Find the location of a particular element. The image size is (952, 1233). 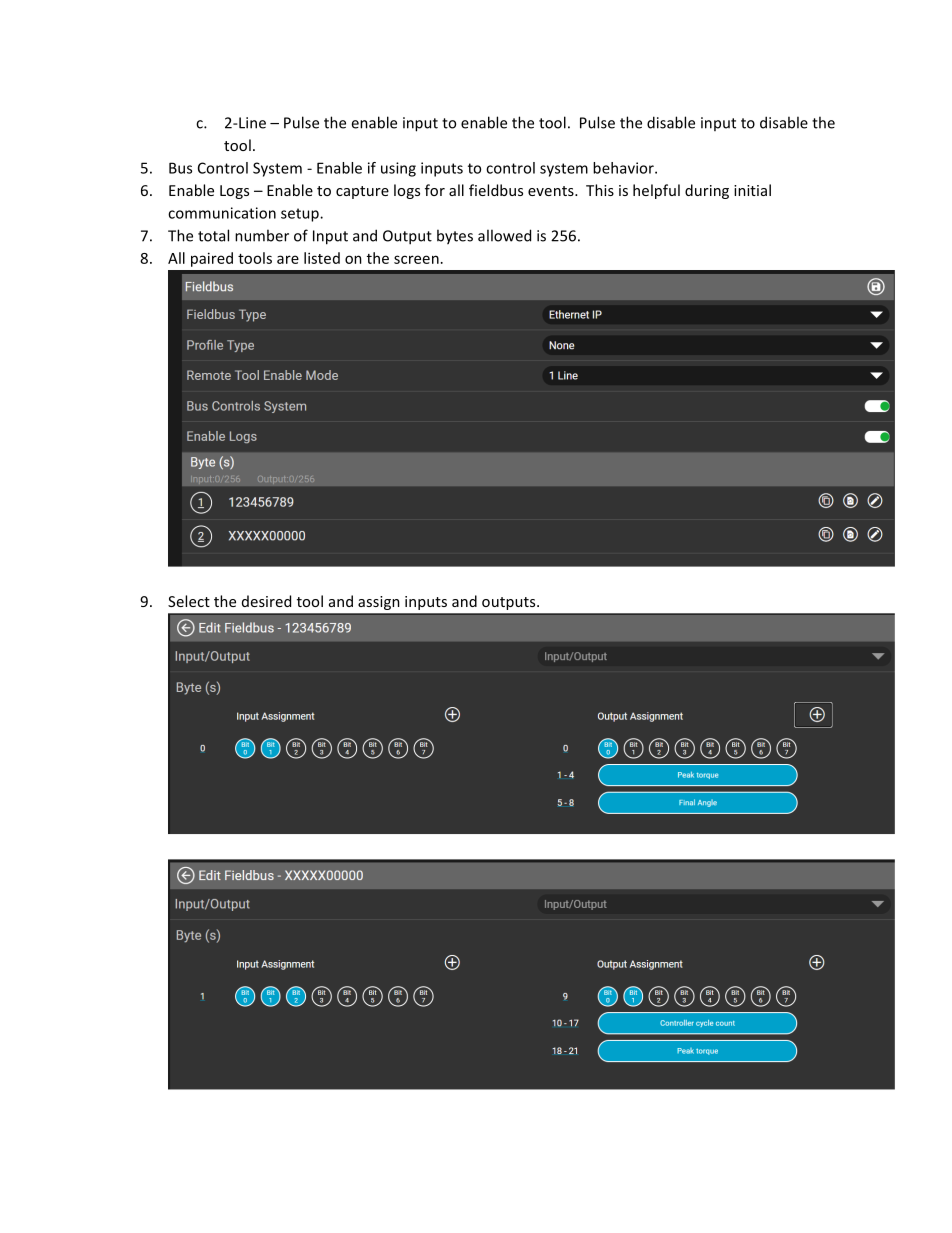

are is located at coordinates (288, 259).
